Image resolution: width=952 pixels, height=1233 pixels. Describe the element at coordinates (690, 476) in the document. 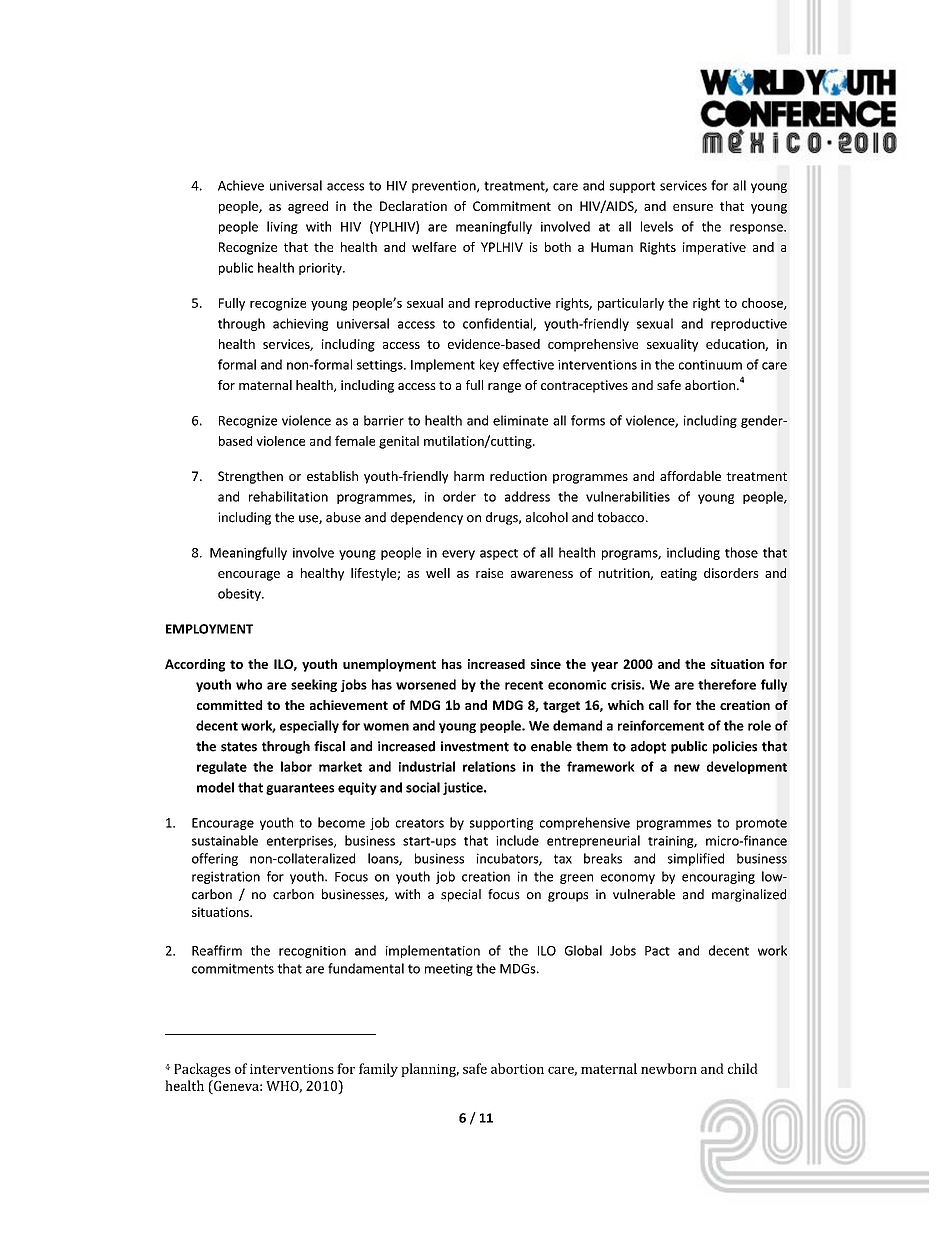

I see `affordable` at that location.
